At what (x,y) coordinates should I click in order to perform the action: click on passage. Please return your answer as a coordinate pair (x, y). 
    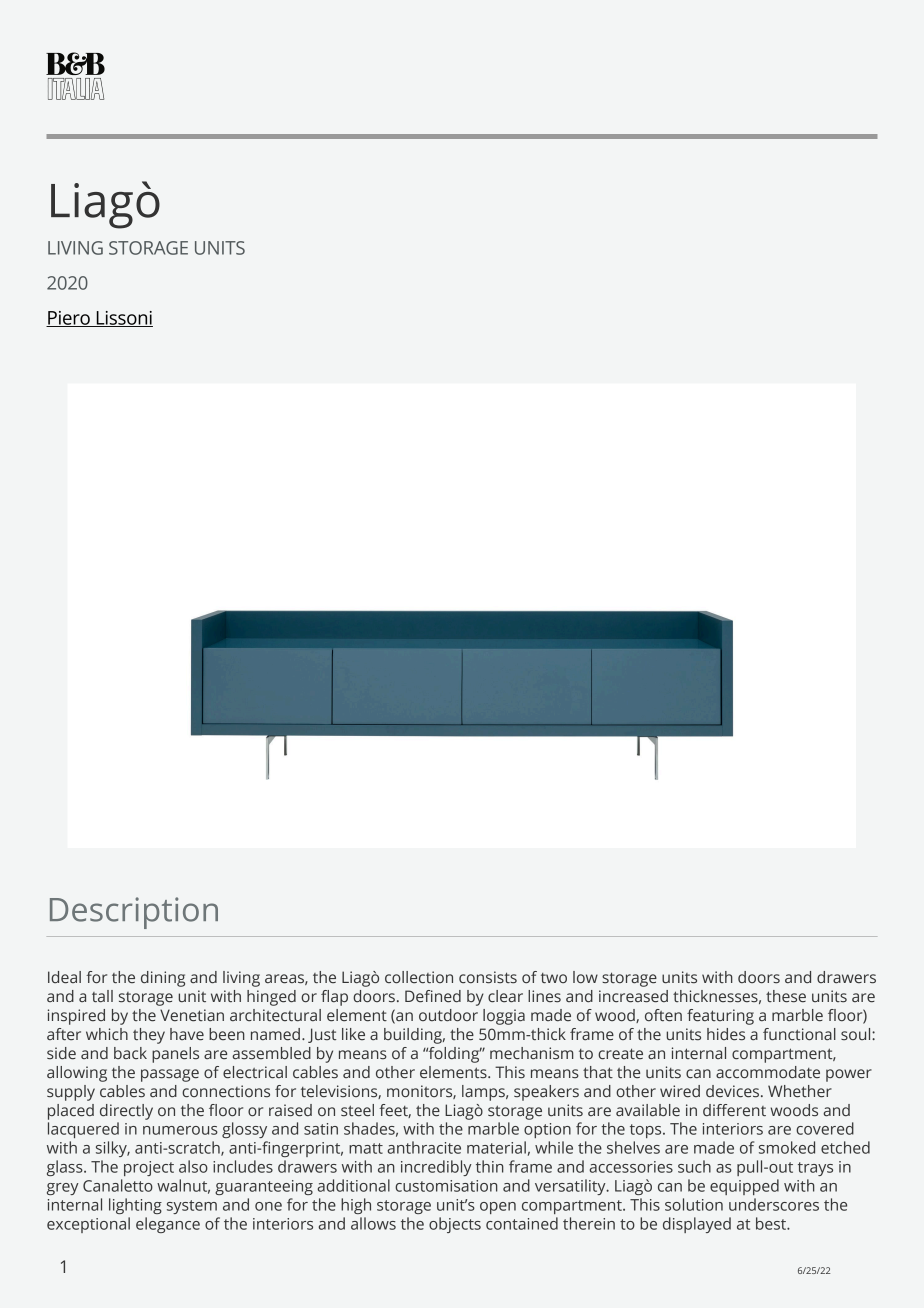
    Looking at the image, I should click on (170, 1075).
